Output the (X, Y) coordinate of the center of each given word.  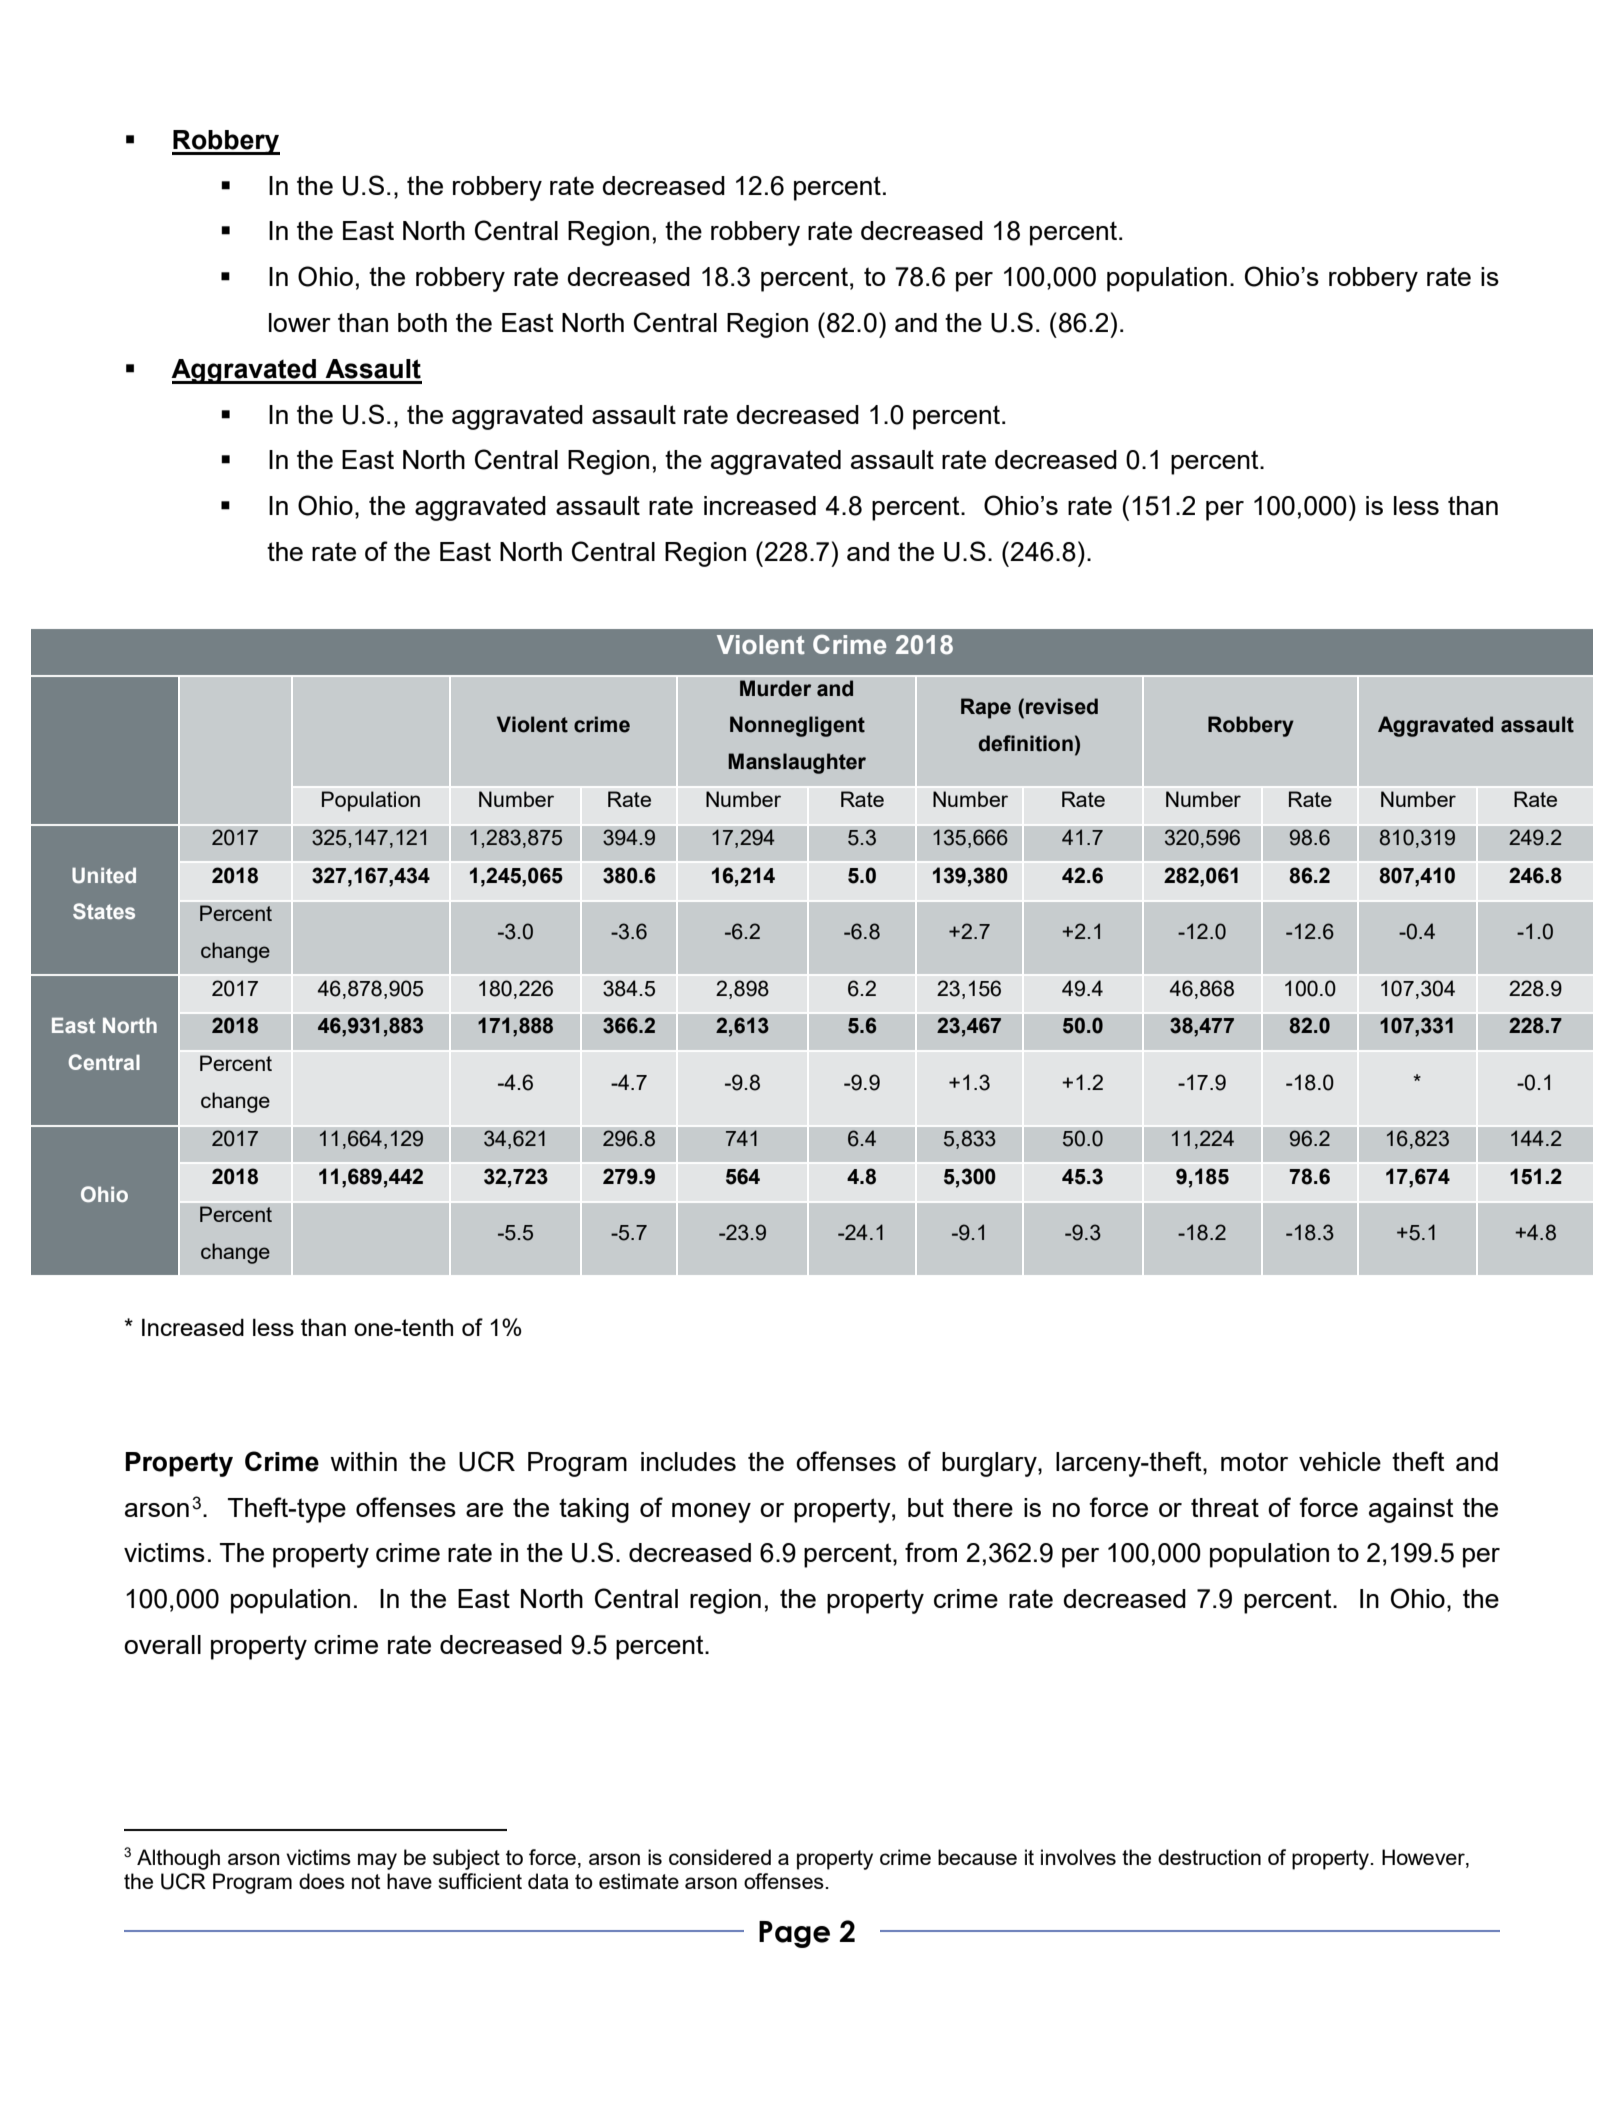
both (422, 322)
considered (720, 1857)
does (322, 1881)
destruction (1209, 1857)
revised (1062, 706)
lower (300, 322)
